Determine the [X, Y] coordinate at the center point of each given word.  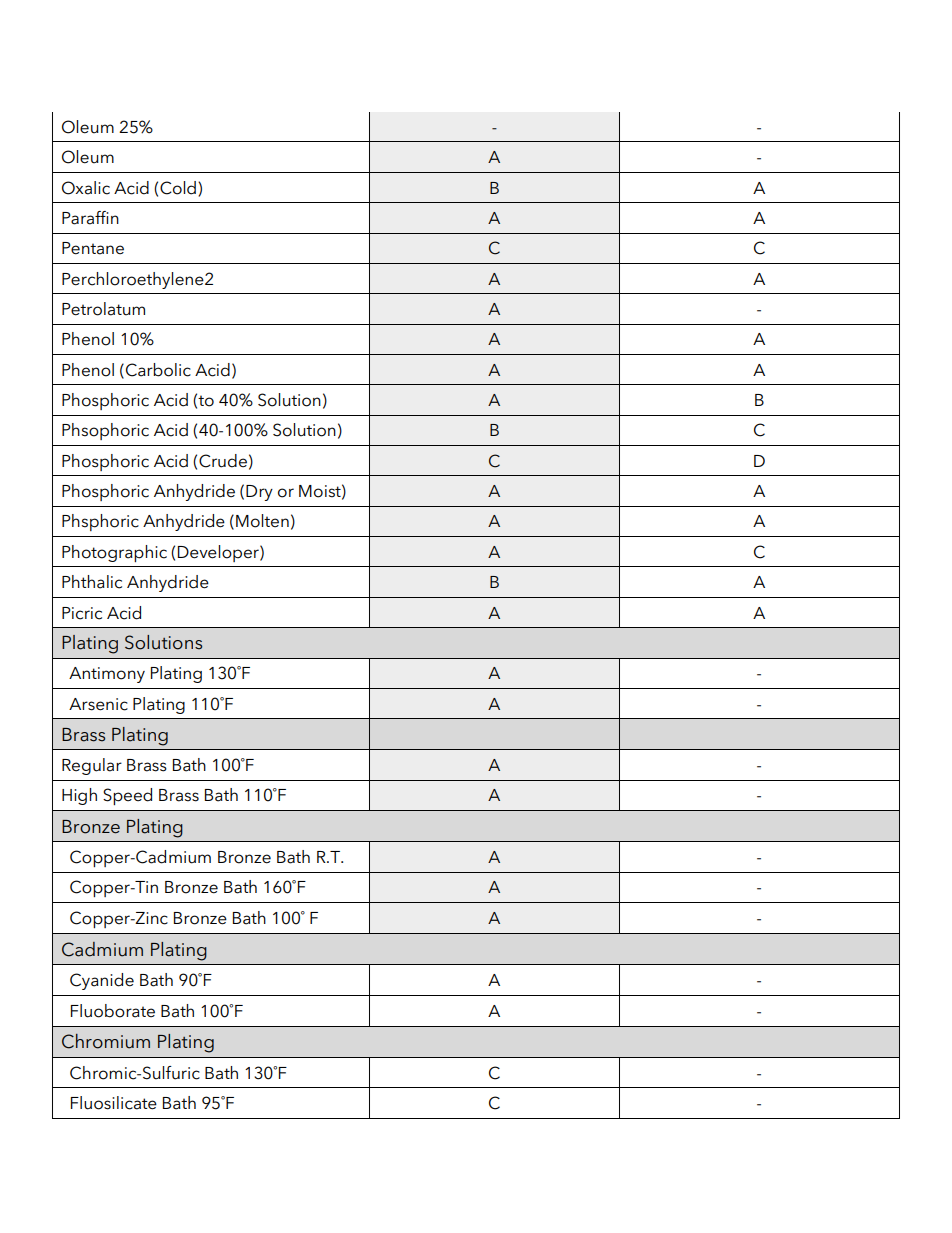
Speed [127, 796]
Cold [178, 188]
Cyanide [102, 981]
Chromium [106, 1041]
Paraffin [90, 218]
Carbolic [158, 370]
